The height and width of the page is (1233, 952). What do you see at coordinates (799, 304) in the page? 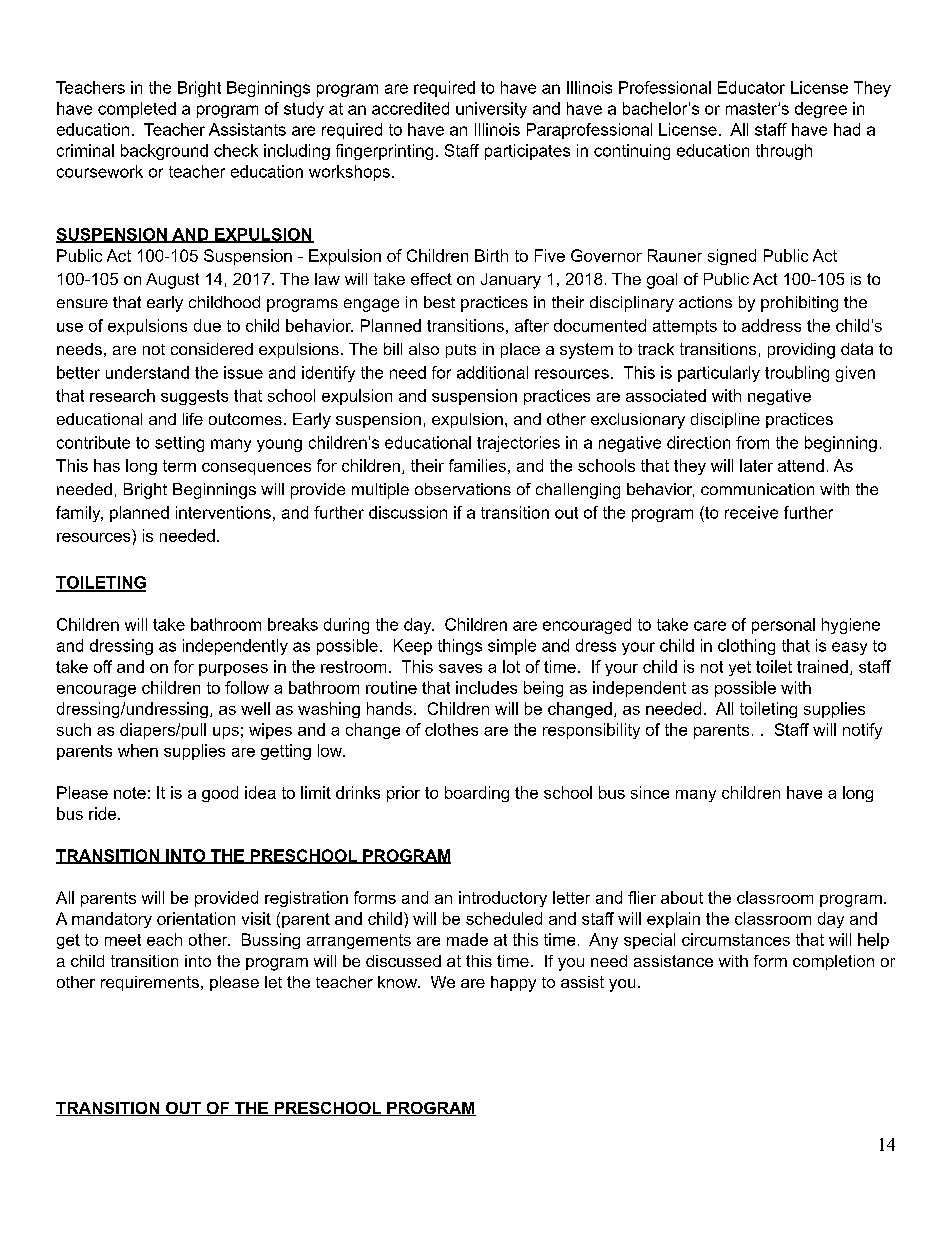
I see `prohibiting` at bounding box center [799, 304].
